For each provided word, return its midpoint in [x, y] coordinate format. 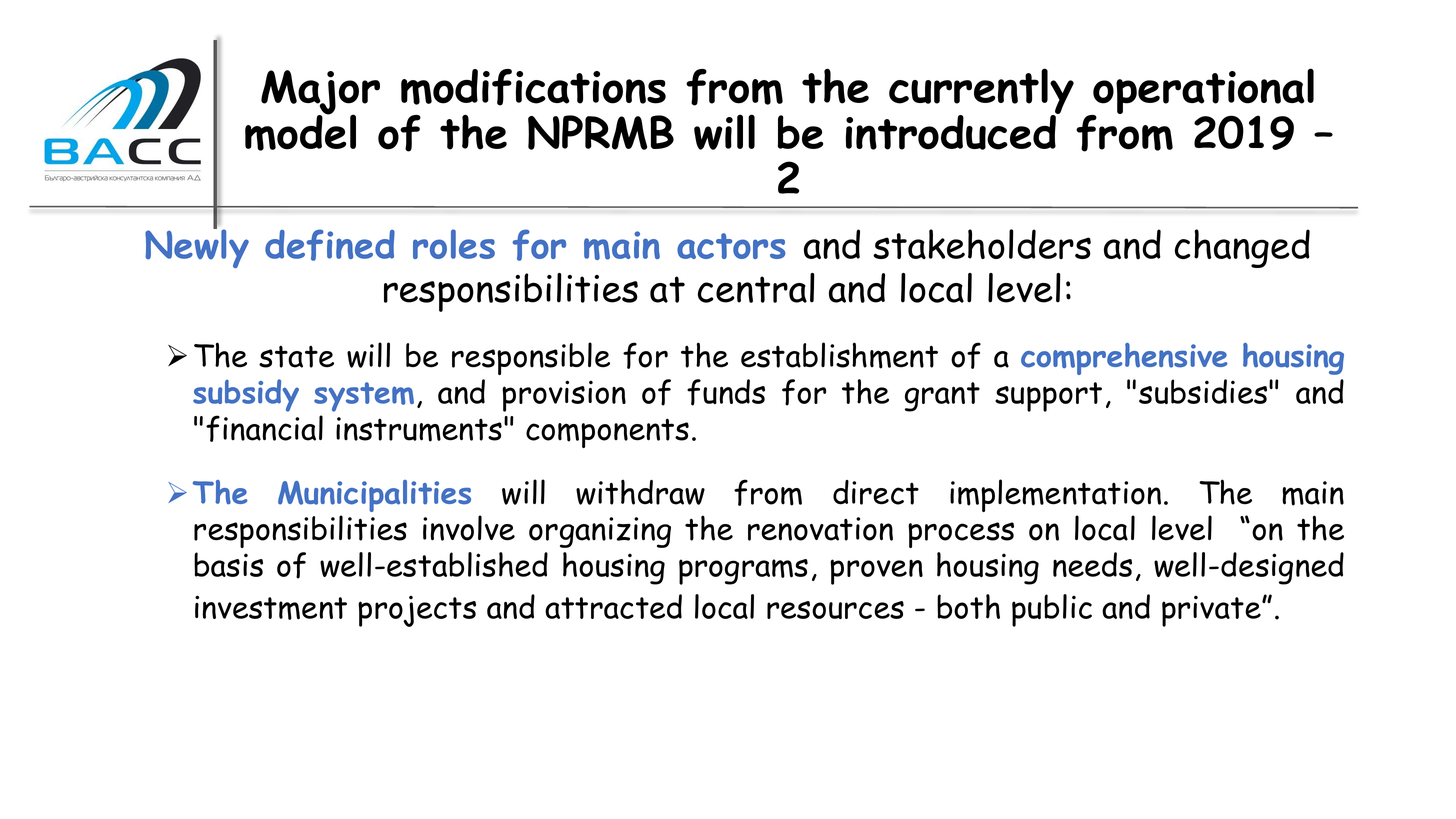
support [1048, 397]
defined [330, 245]
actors [731, 246]
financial [264, 428]
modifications [533, 87]
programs [743, 572]
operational [1202, 92]
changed [1242, 248]
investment [271, 607]
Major [320, 93]
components [607, 433]
